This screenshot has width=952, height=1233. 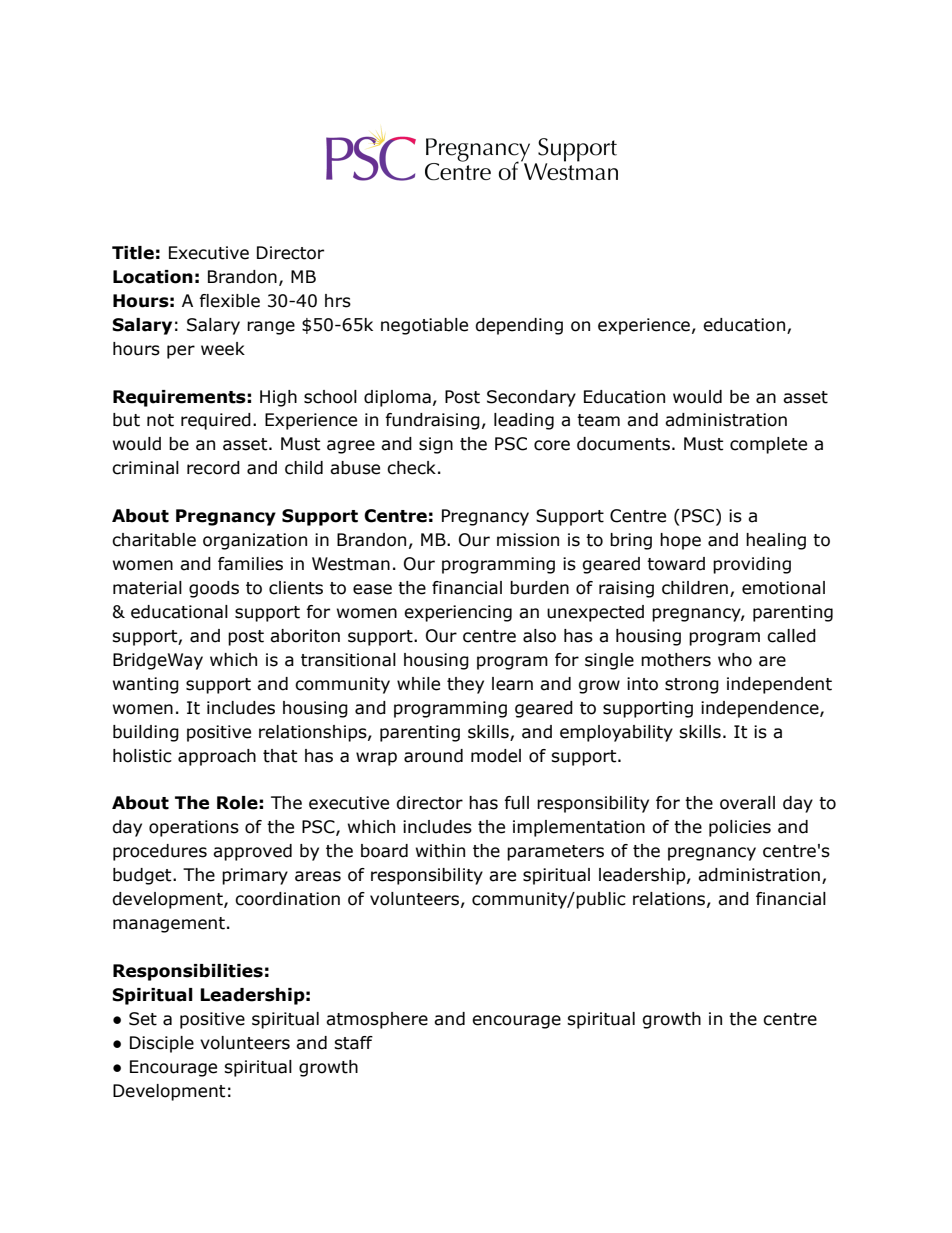 I want to click on flexible, so click(x=229, y=301).
